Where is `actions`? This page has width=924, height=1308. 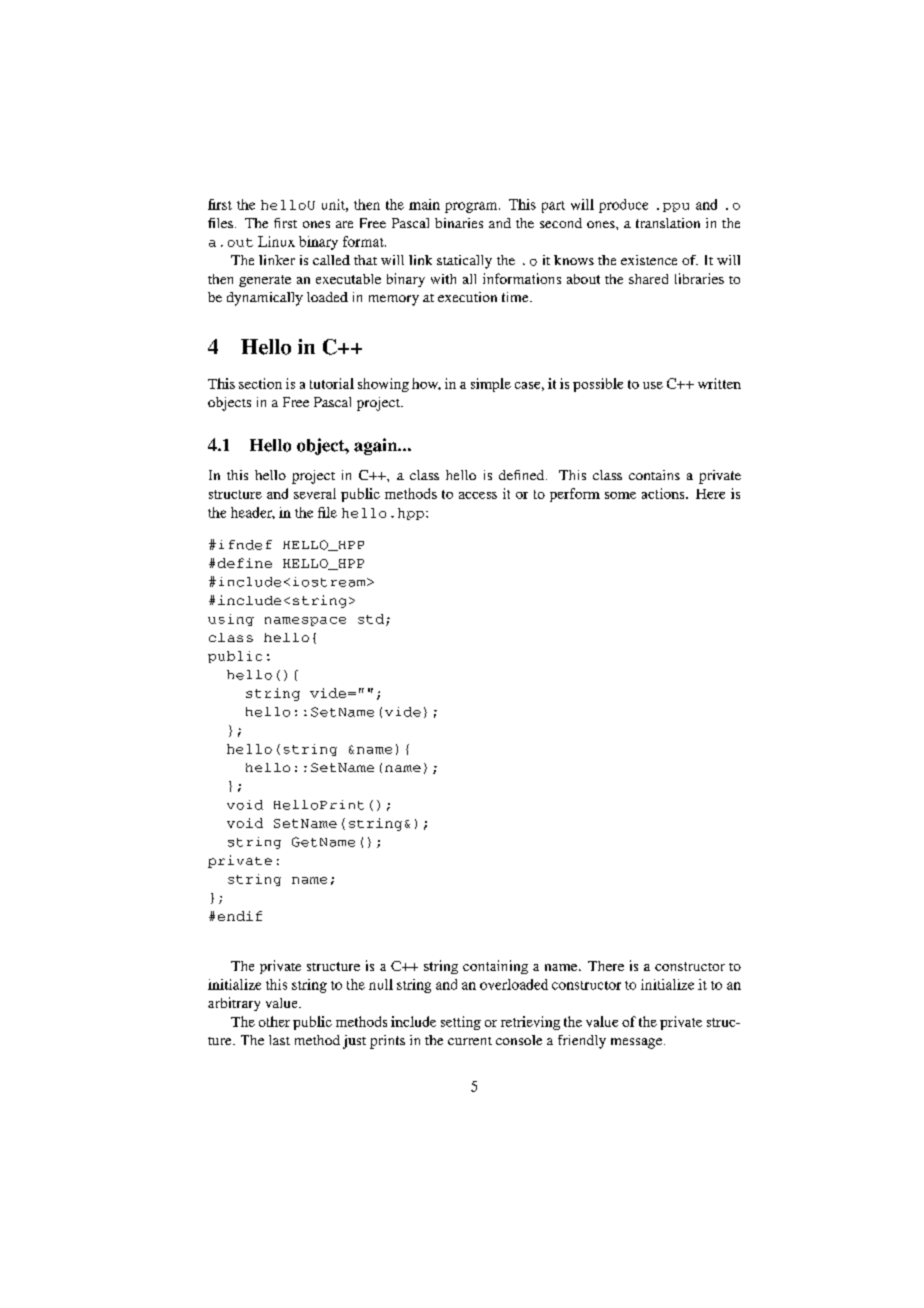 actions is located at coordinates (664, 493).
